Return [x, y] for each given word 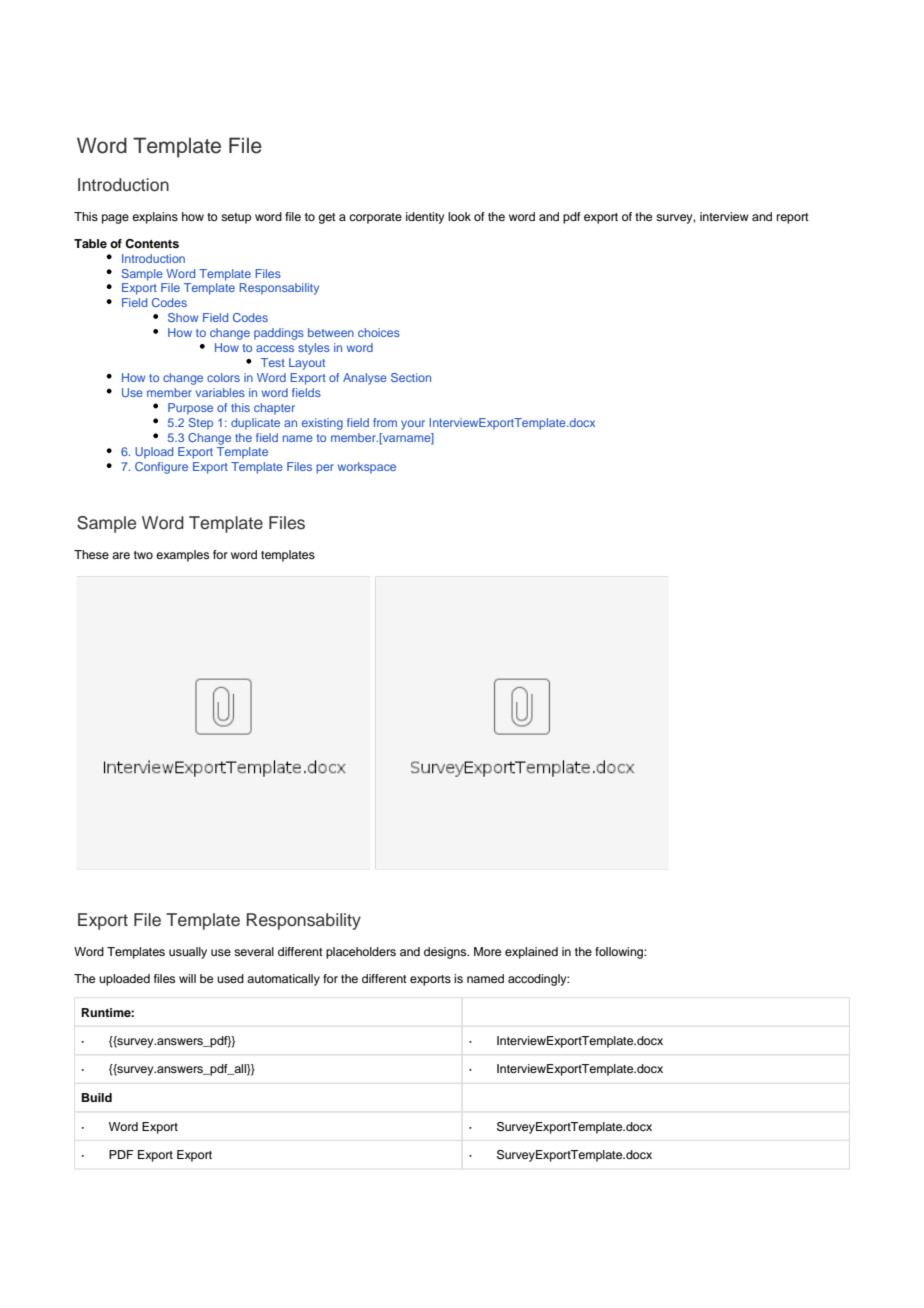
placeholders [361, 953]
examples [182, 556]
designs [446, 953]
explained [531, 953]
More [487, 951]
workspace [367, 468]
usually [188, 953]
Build [97, 1097]
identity [425, 218]
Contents [152, 244]
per [325, 469]
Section [411, 377]
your [413, 425]
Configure [161, 468]
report [793, 218]
